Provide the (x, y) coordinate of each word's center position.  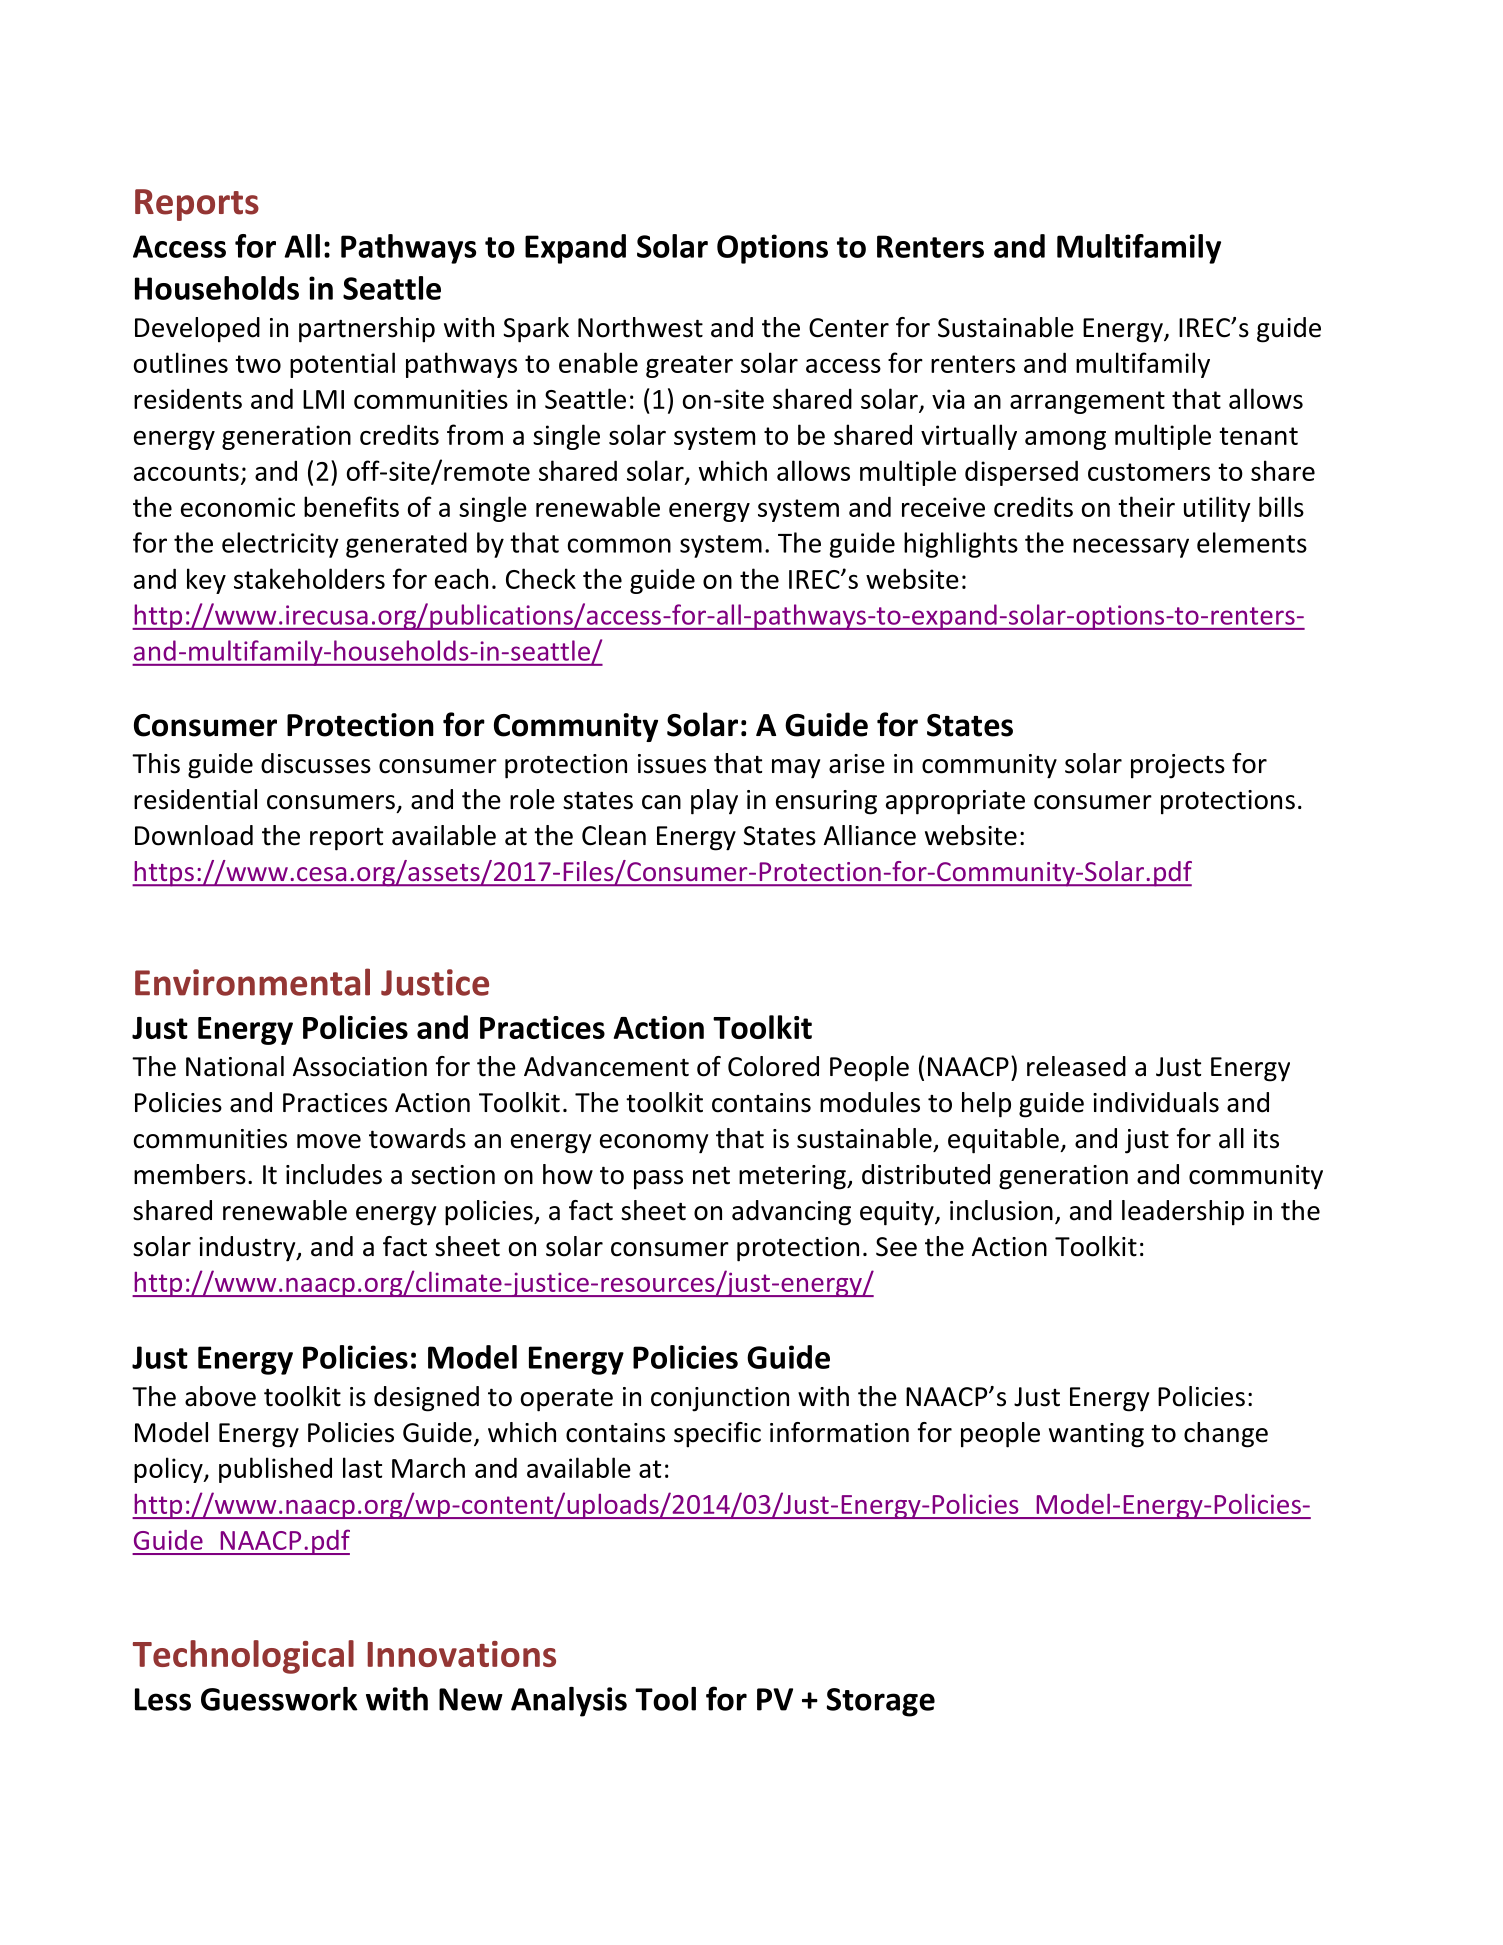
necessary (1131, 548)
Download (194, 835)
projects (1178, 766)
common (619, 545)
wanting (1096, 1435)
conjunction (720, 1399)
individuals (1156, 1102)
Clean (614, 835)
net (711, 1176)
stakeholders (309, 578)
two (258, 364)
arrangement (1087, 402)
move (329, 1141)
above (220, 1396)
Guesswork (279, 1699)
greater (689, 366)
